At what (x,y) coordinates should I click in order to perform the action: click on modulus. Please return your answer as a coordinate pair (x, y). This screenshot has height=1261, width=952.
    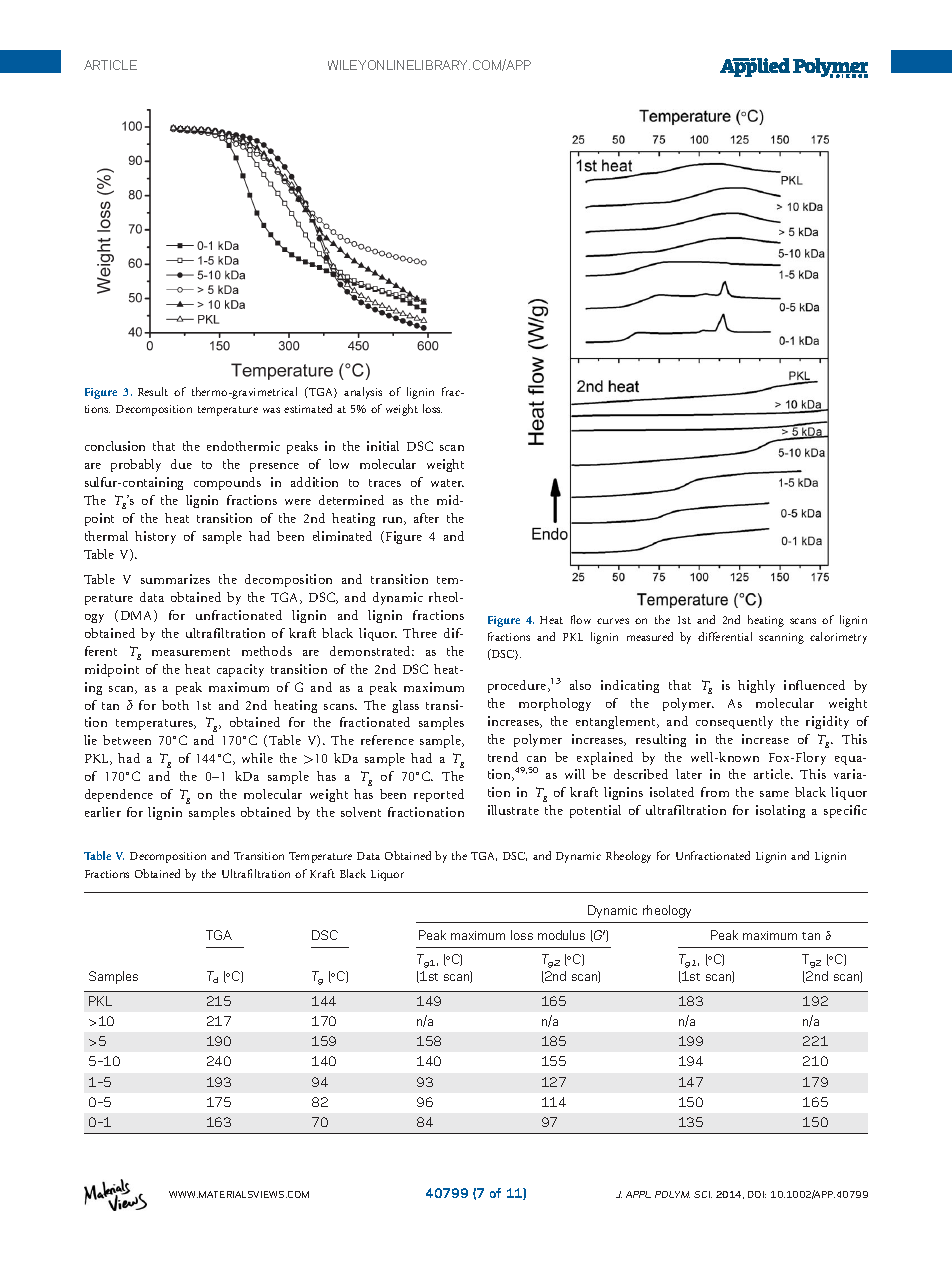
    Looking at the image, I should click on (561, 935).
